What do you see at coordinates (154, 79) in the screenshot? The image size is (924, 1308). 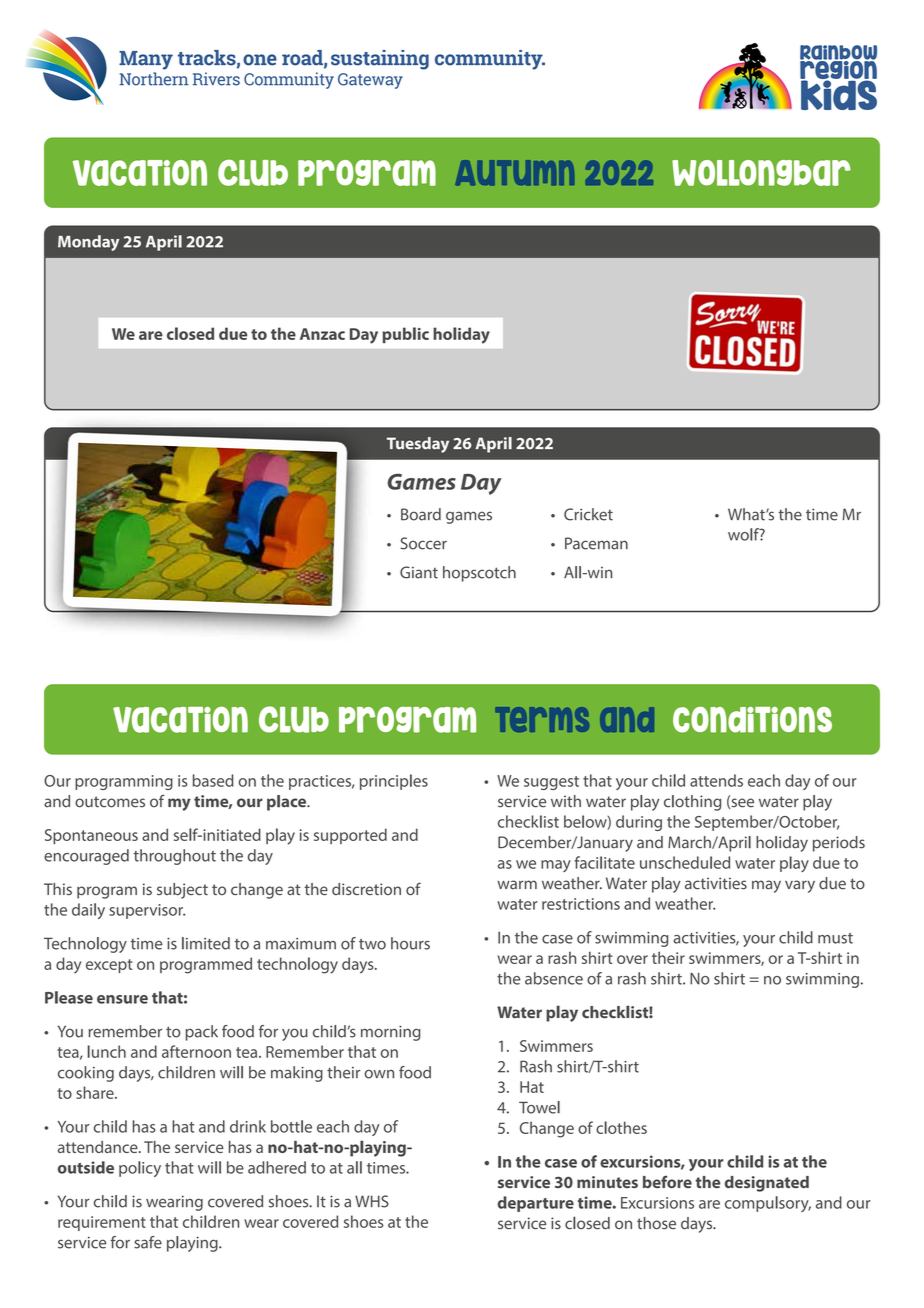 I see `Northern` at bounding box center [154, 79].
